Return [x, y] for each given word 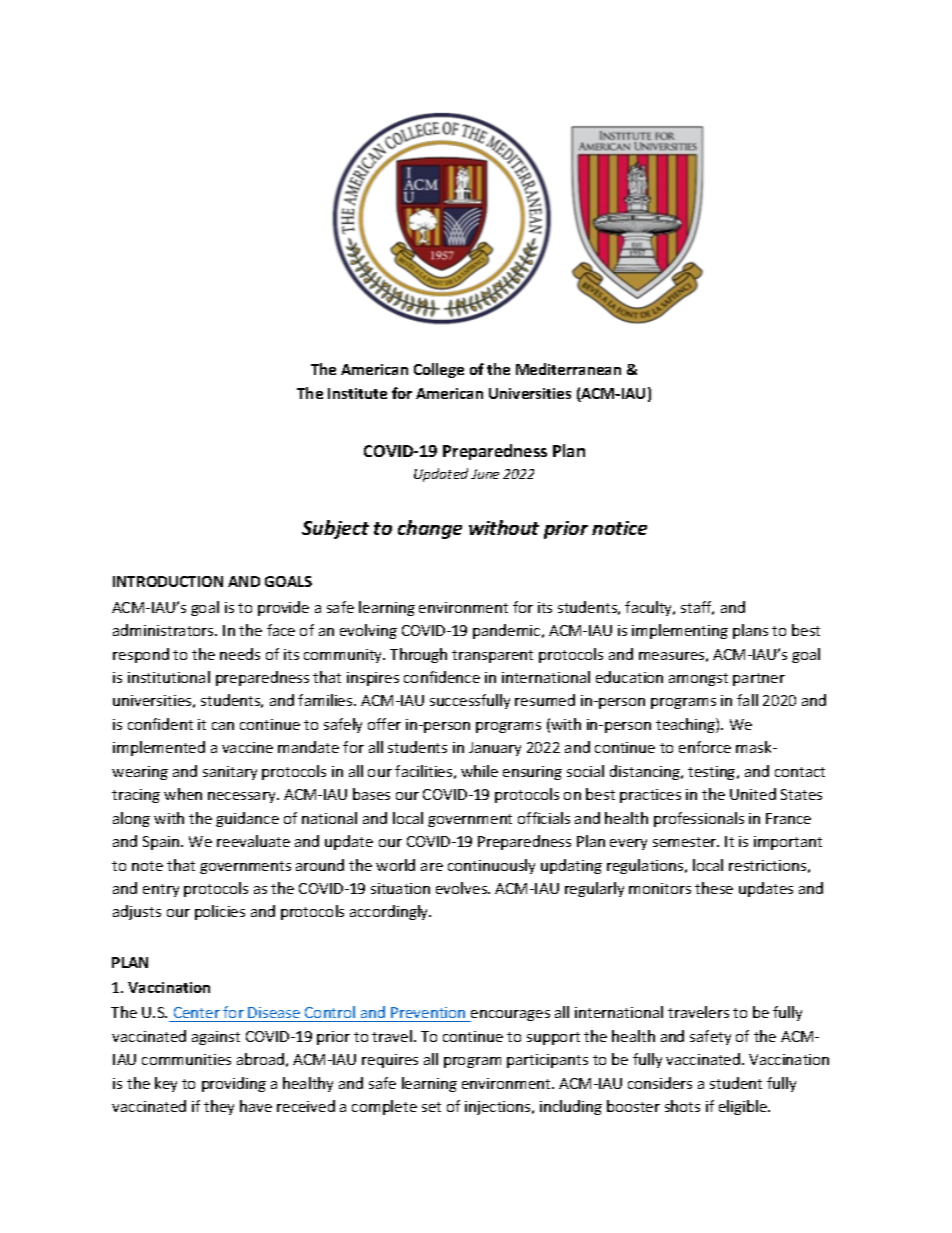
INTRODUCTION [168, 581]
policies [220, 912]
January [495, 749]
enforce [705, 747]
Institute [357, 393]
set [431, 1107]
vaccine [247, 747]
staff [697, 608]
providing [234, 1084]
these [714, 888]
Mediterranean [568, 369]
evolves [463, 888]
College [439, 370]
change [430, 529]
